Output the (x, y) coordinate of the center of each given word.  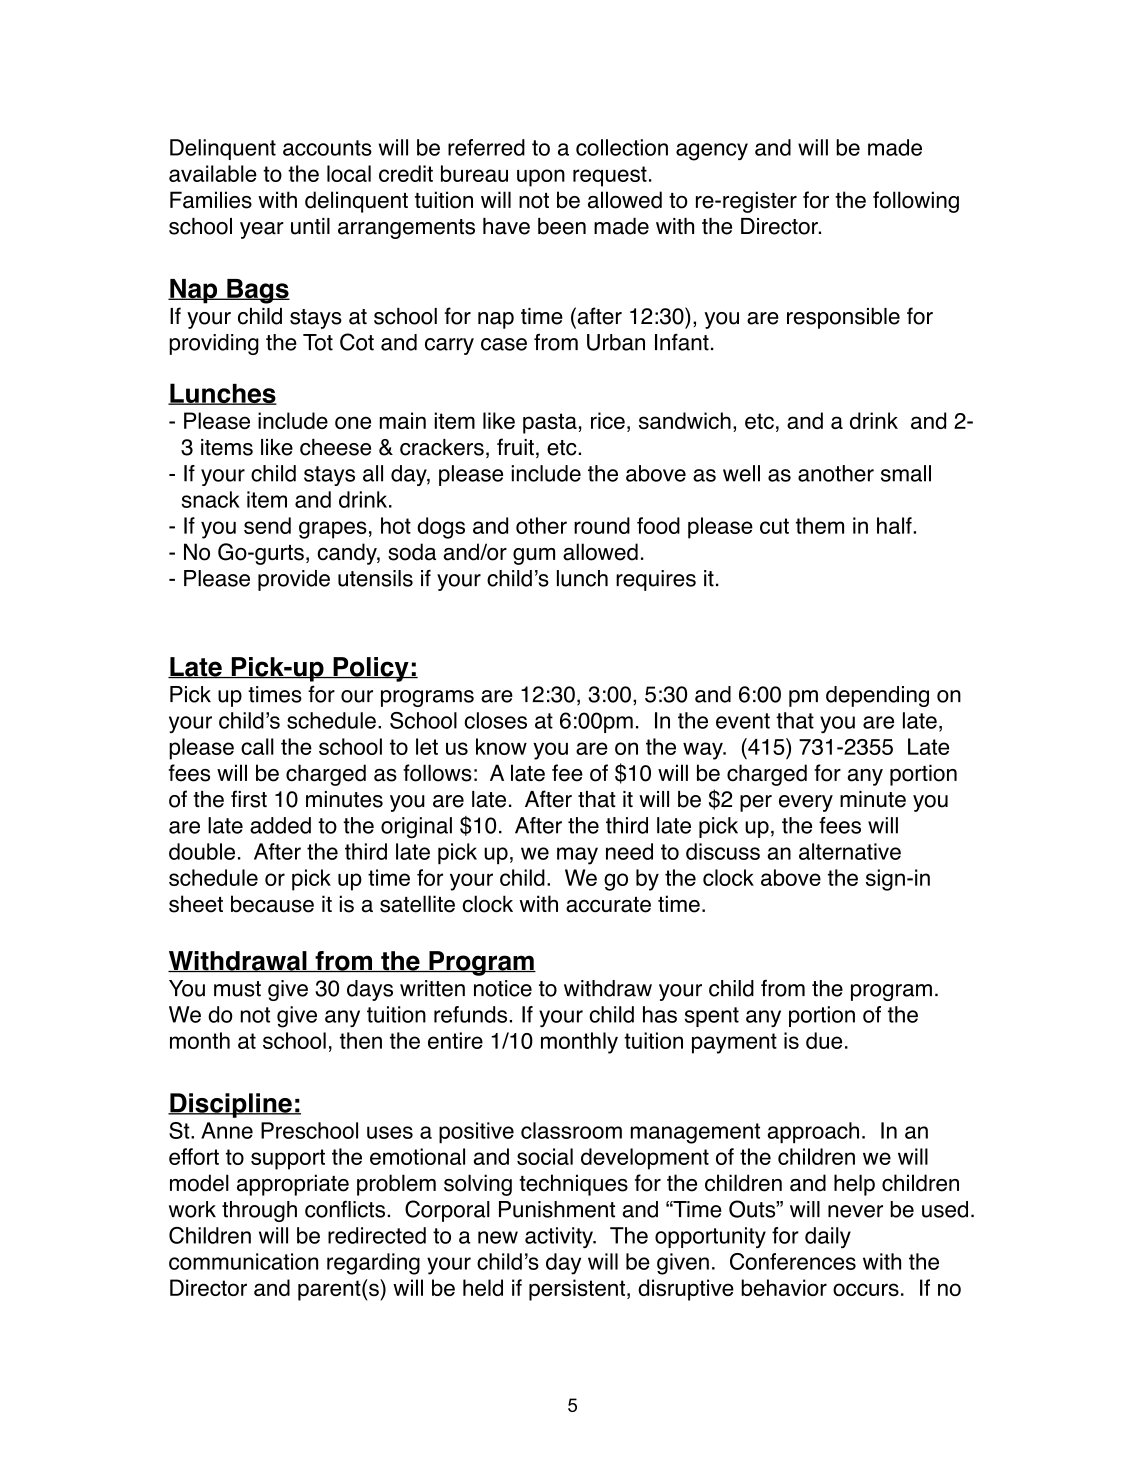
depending (877, 696)
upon (541, 178)
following (916, 202)
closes (495, 720)
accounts (327, 148)
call (257, 746)
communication (243, 1261)
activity (560, 1237)
